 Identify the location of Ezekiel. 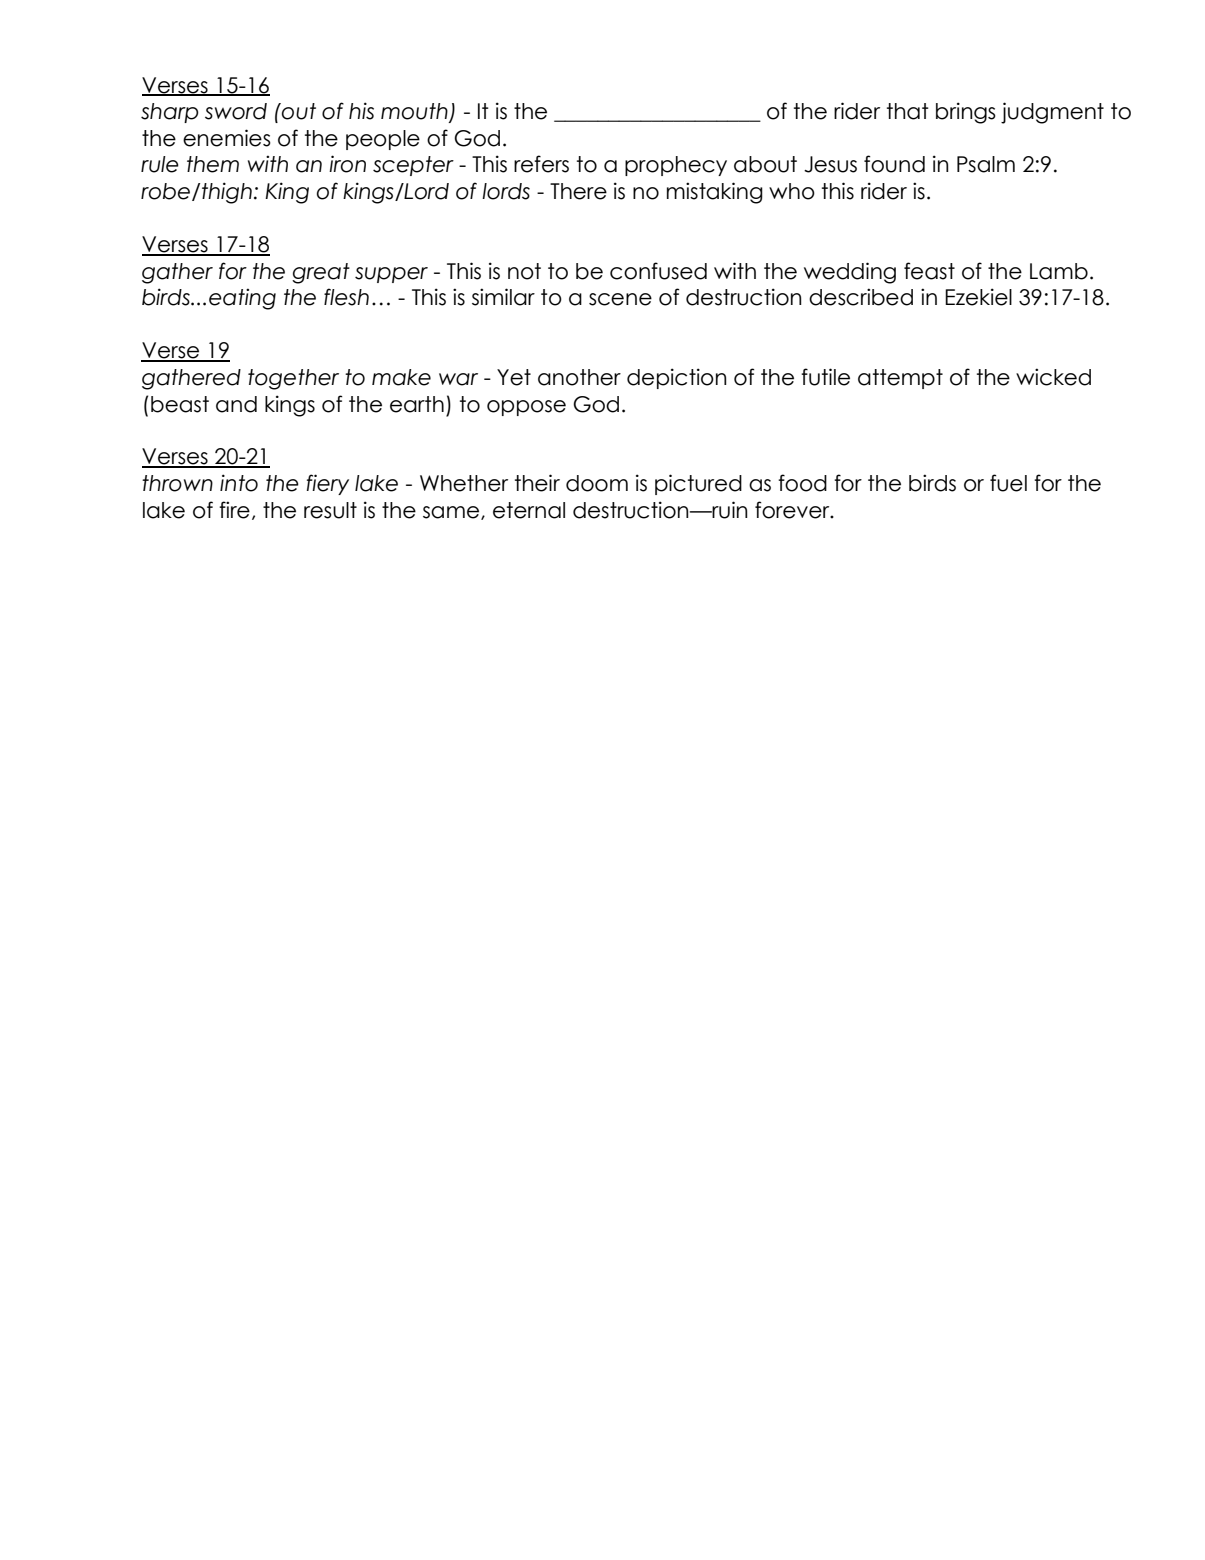
(978, 297).
